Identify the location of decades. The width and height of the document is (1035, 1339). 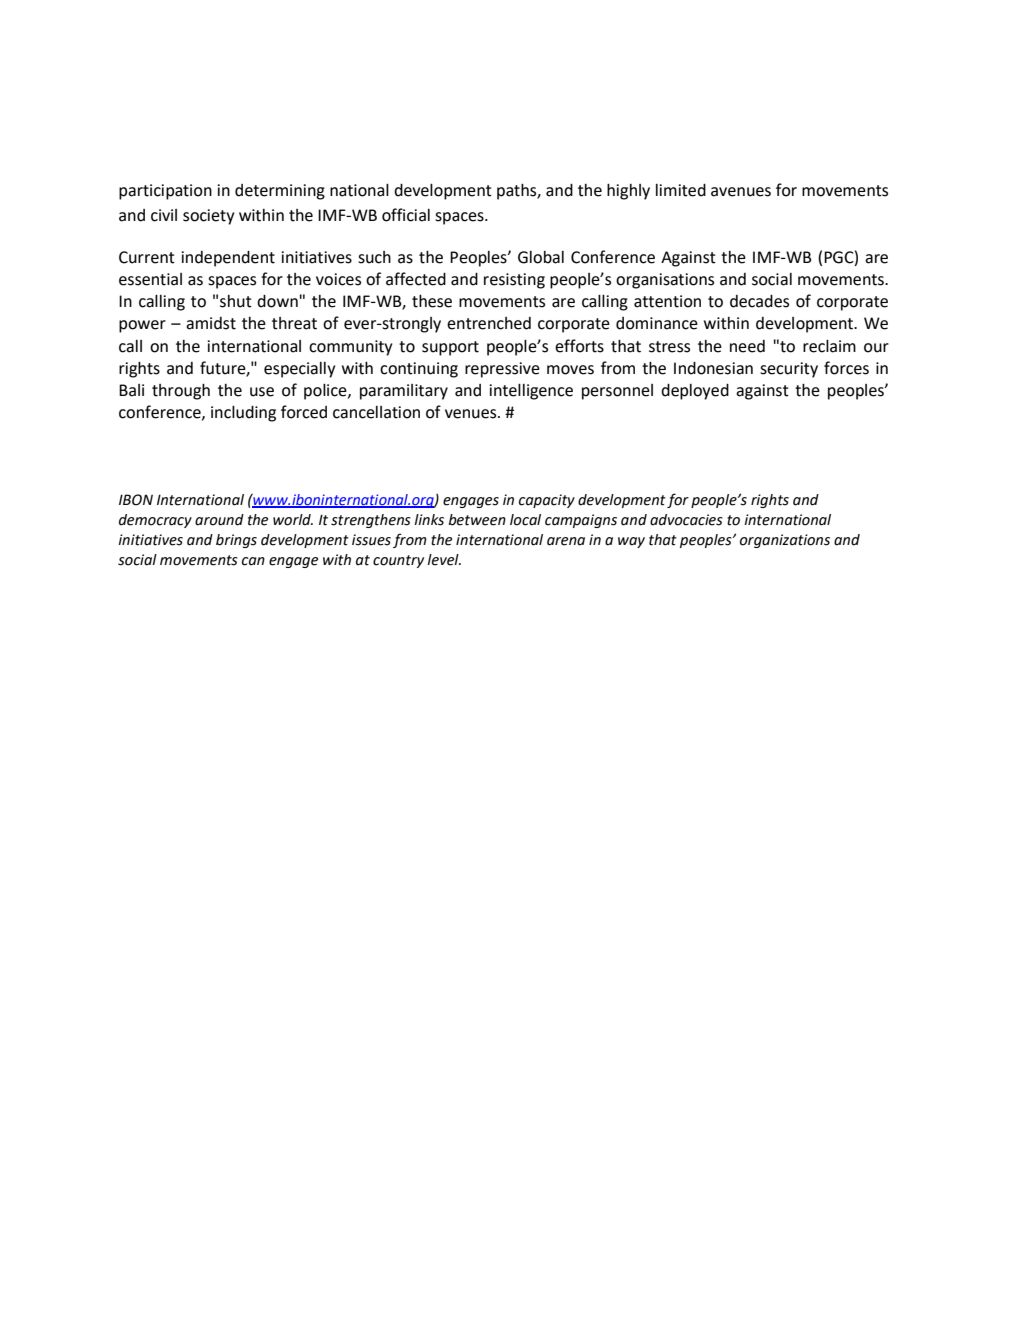
(759, 301).
